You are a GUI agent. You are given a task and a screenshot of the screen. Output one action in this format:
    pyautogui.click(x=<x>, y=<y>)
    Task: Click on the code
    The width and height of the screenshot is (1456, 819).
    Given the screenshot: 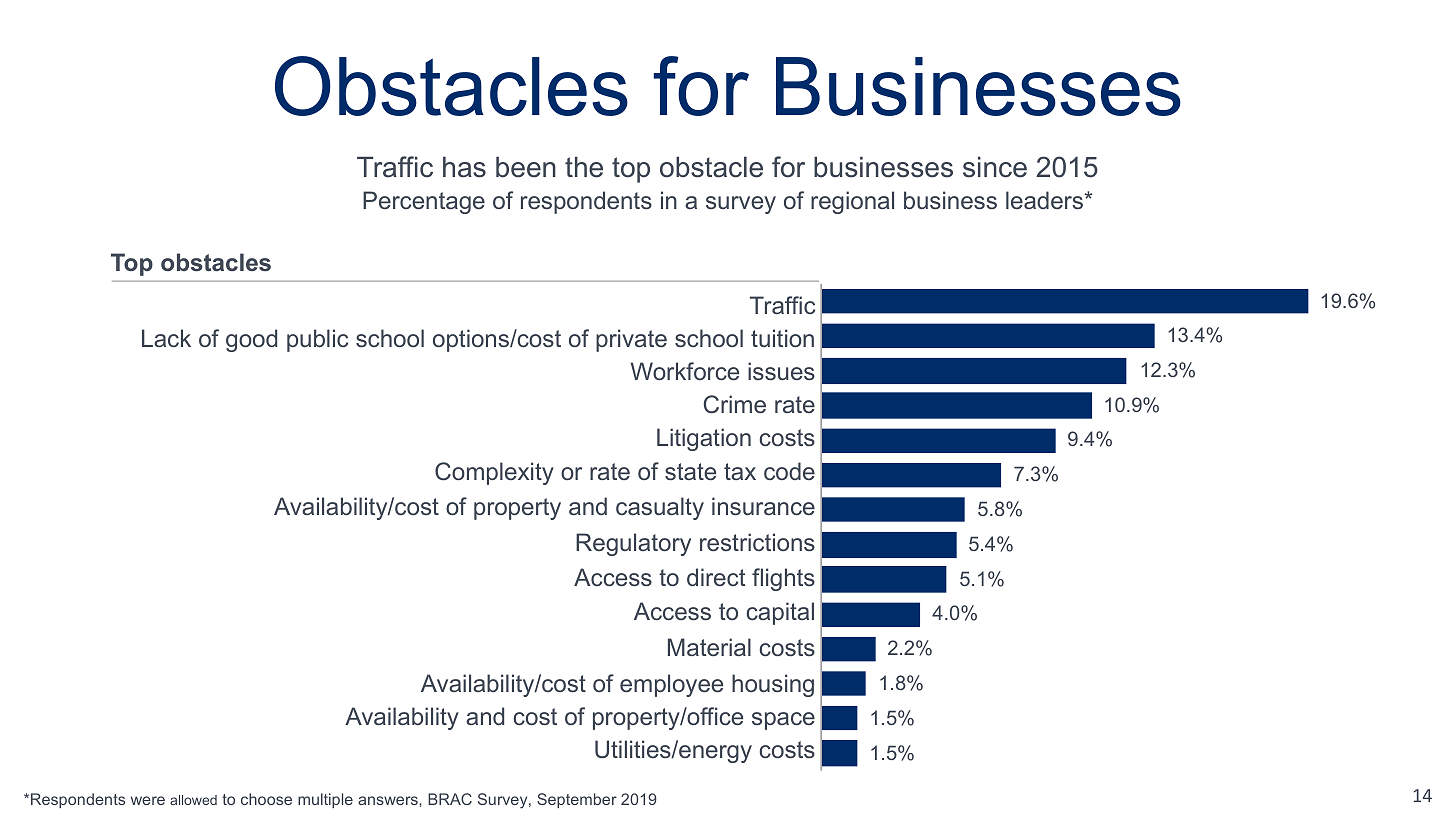 What is the action you would take?
    pyautogui.click(x=789, y=471)
